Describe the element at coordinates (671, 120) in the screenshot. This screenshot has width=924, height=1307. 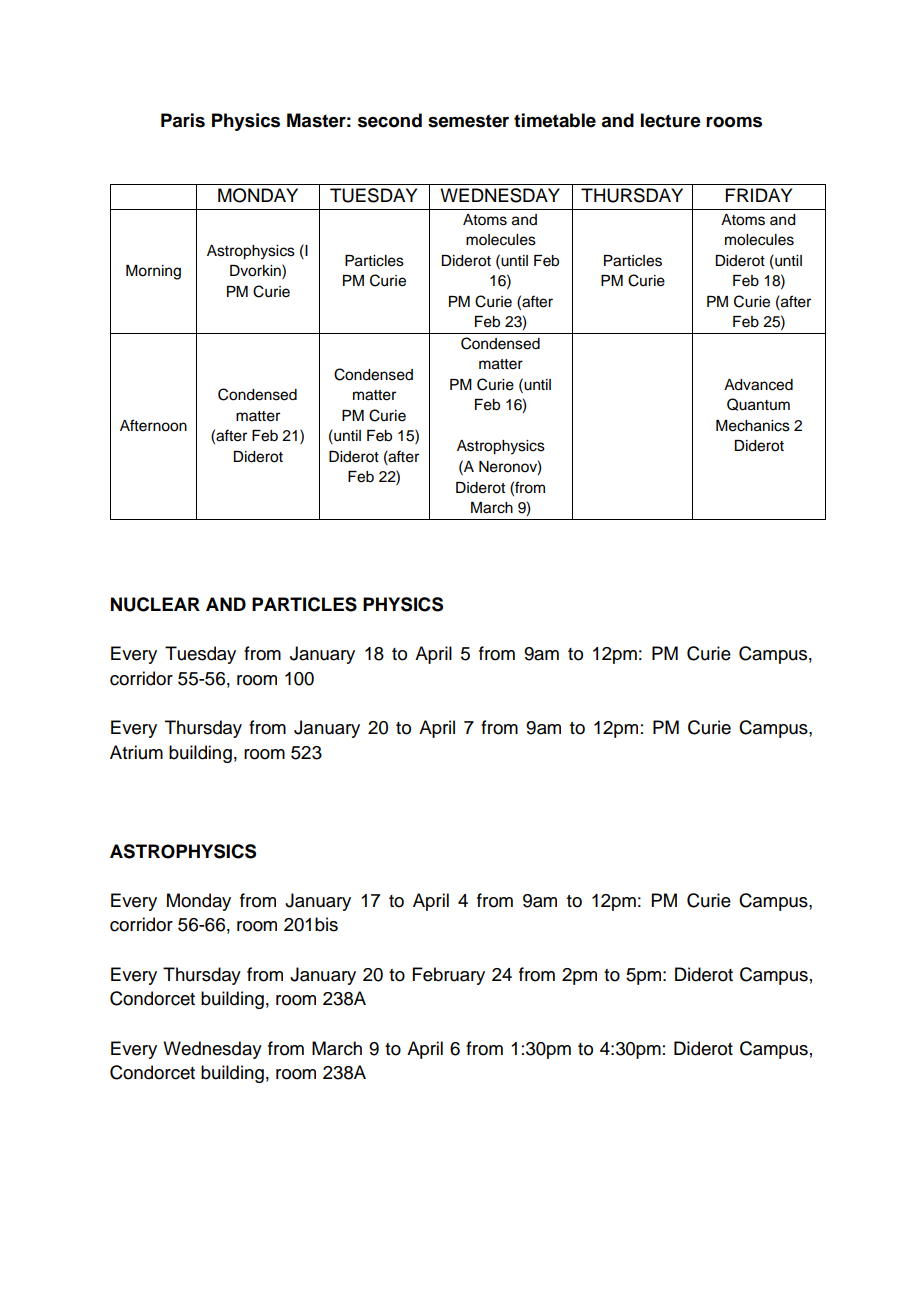
I see `lecture` at that location.
